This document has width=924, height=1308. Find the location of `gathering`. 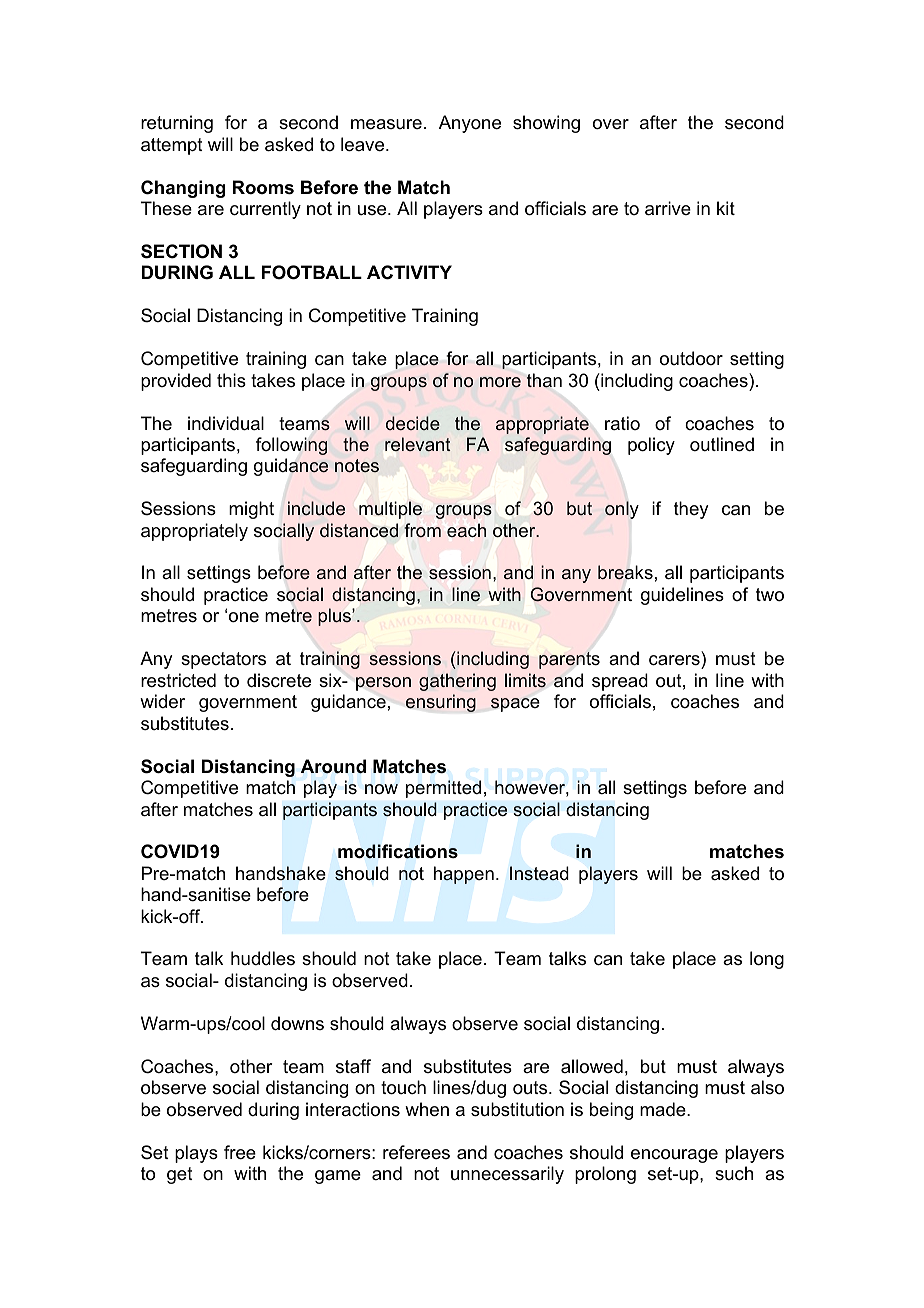

gathering is located at coordinates (457, 682).
